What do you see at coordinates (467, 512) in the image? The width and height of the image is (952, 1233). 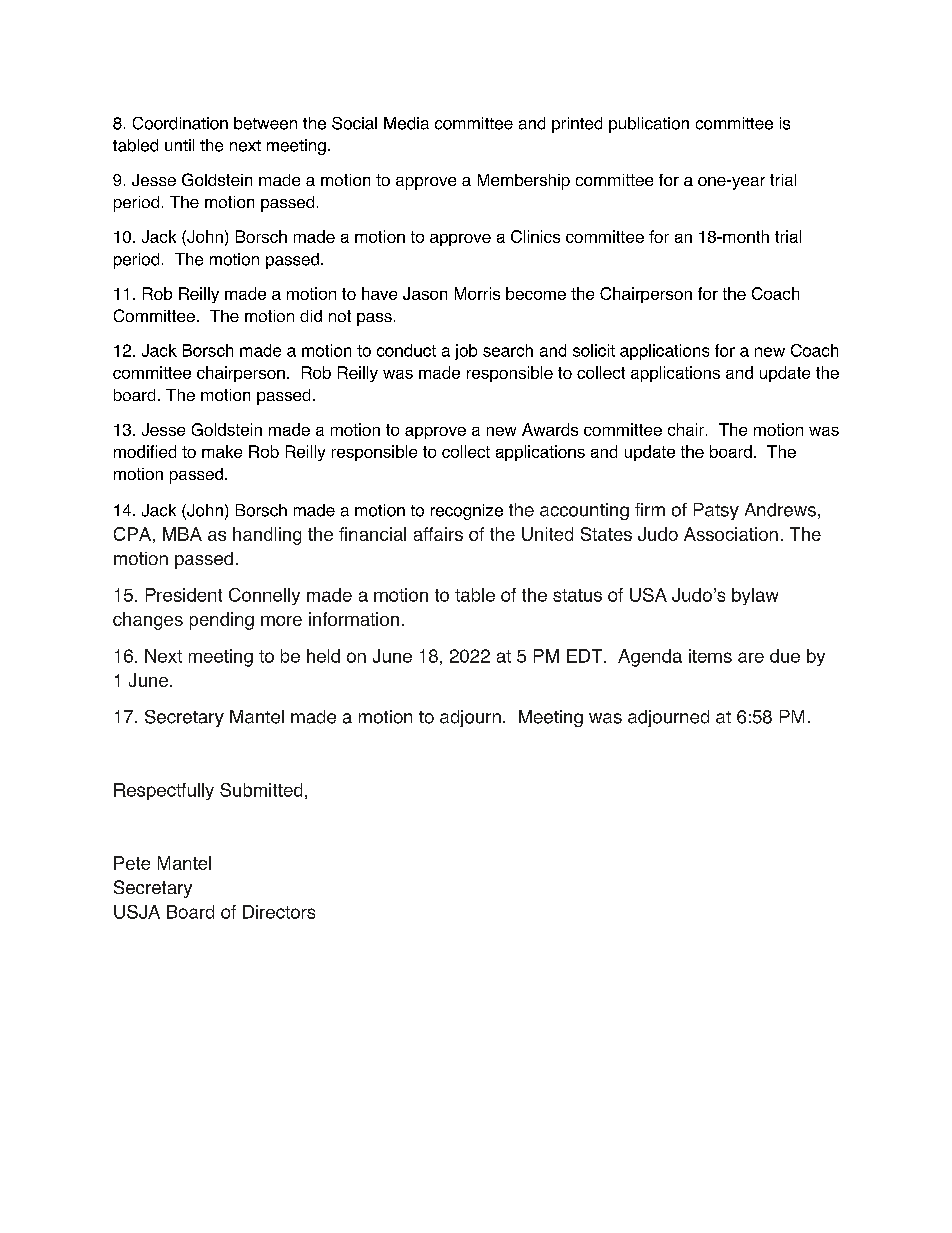 I see `recognize` at bounding box center [467, 512].
